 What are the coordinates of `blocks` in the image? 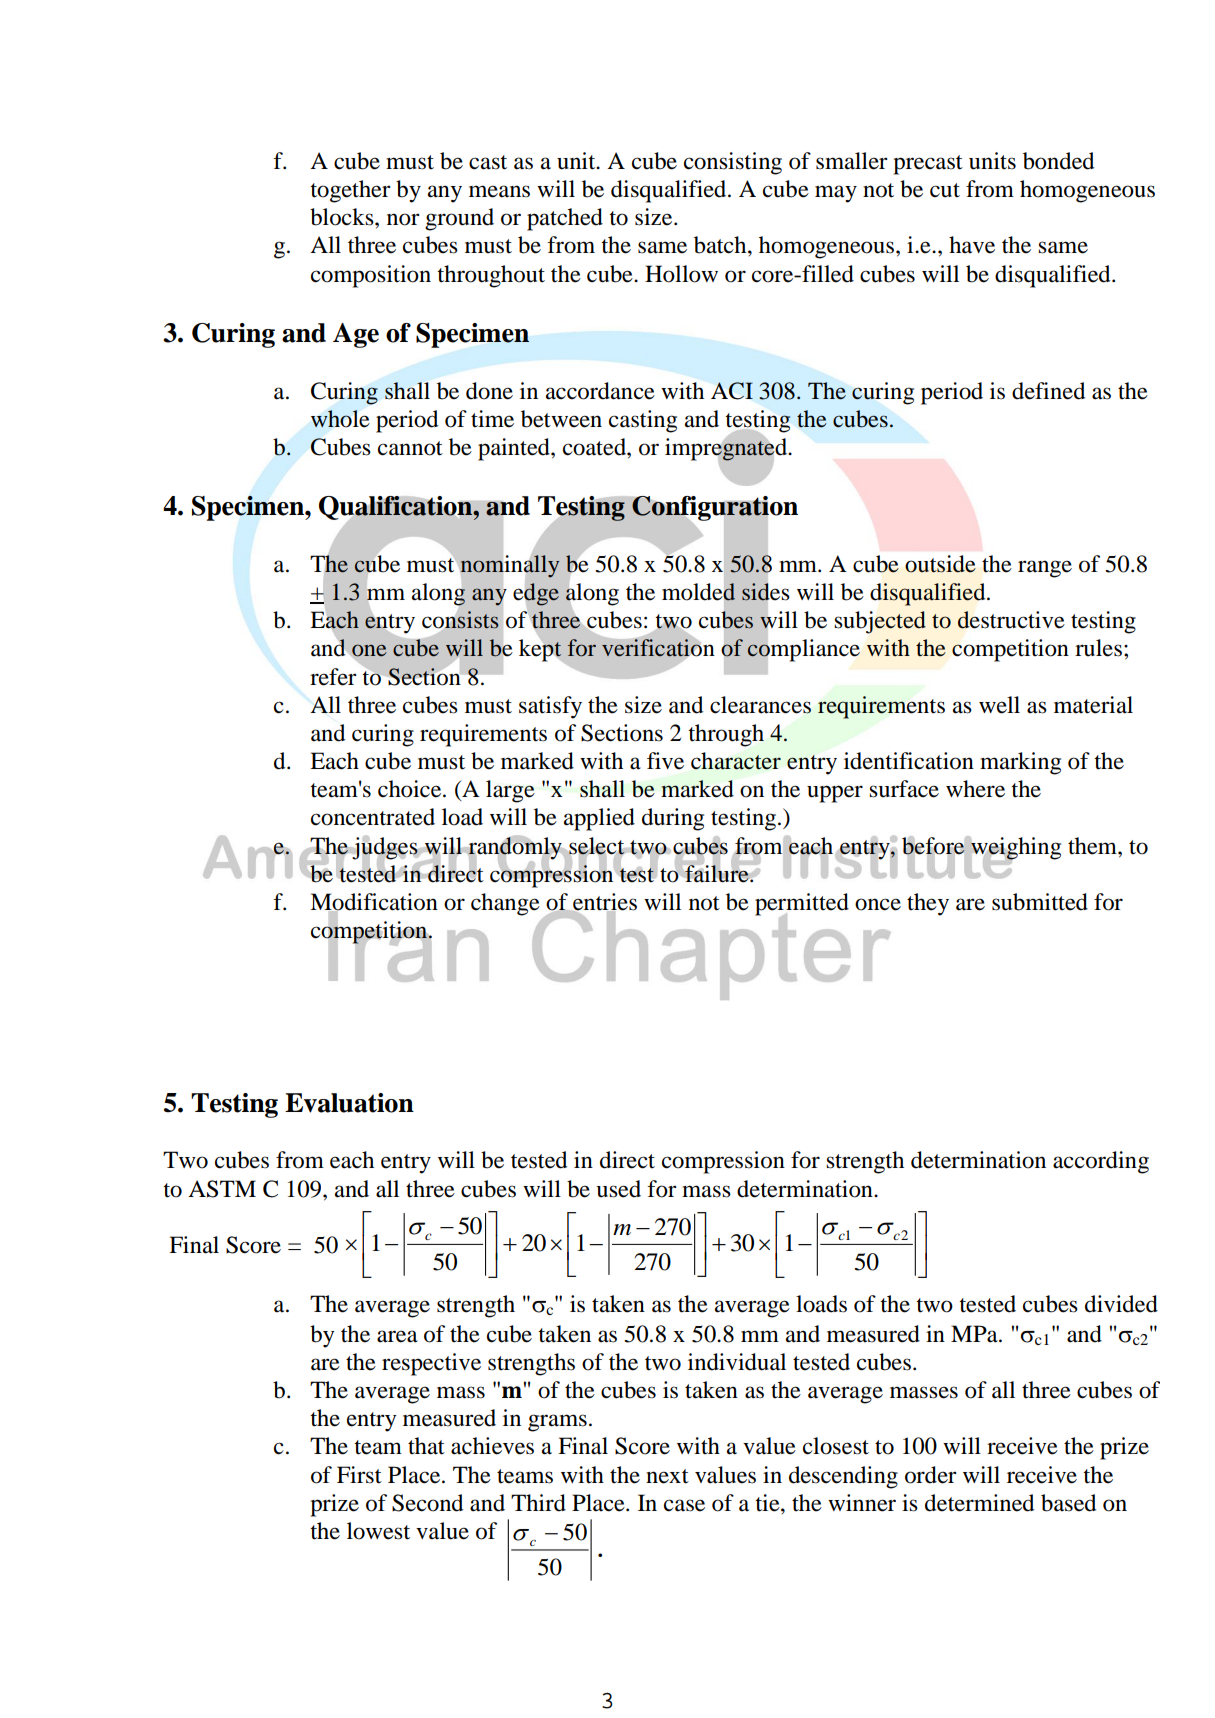 It's located at (343, 217).
